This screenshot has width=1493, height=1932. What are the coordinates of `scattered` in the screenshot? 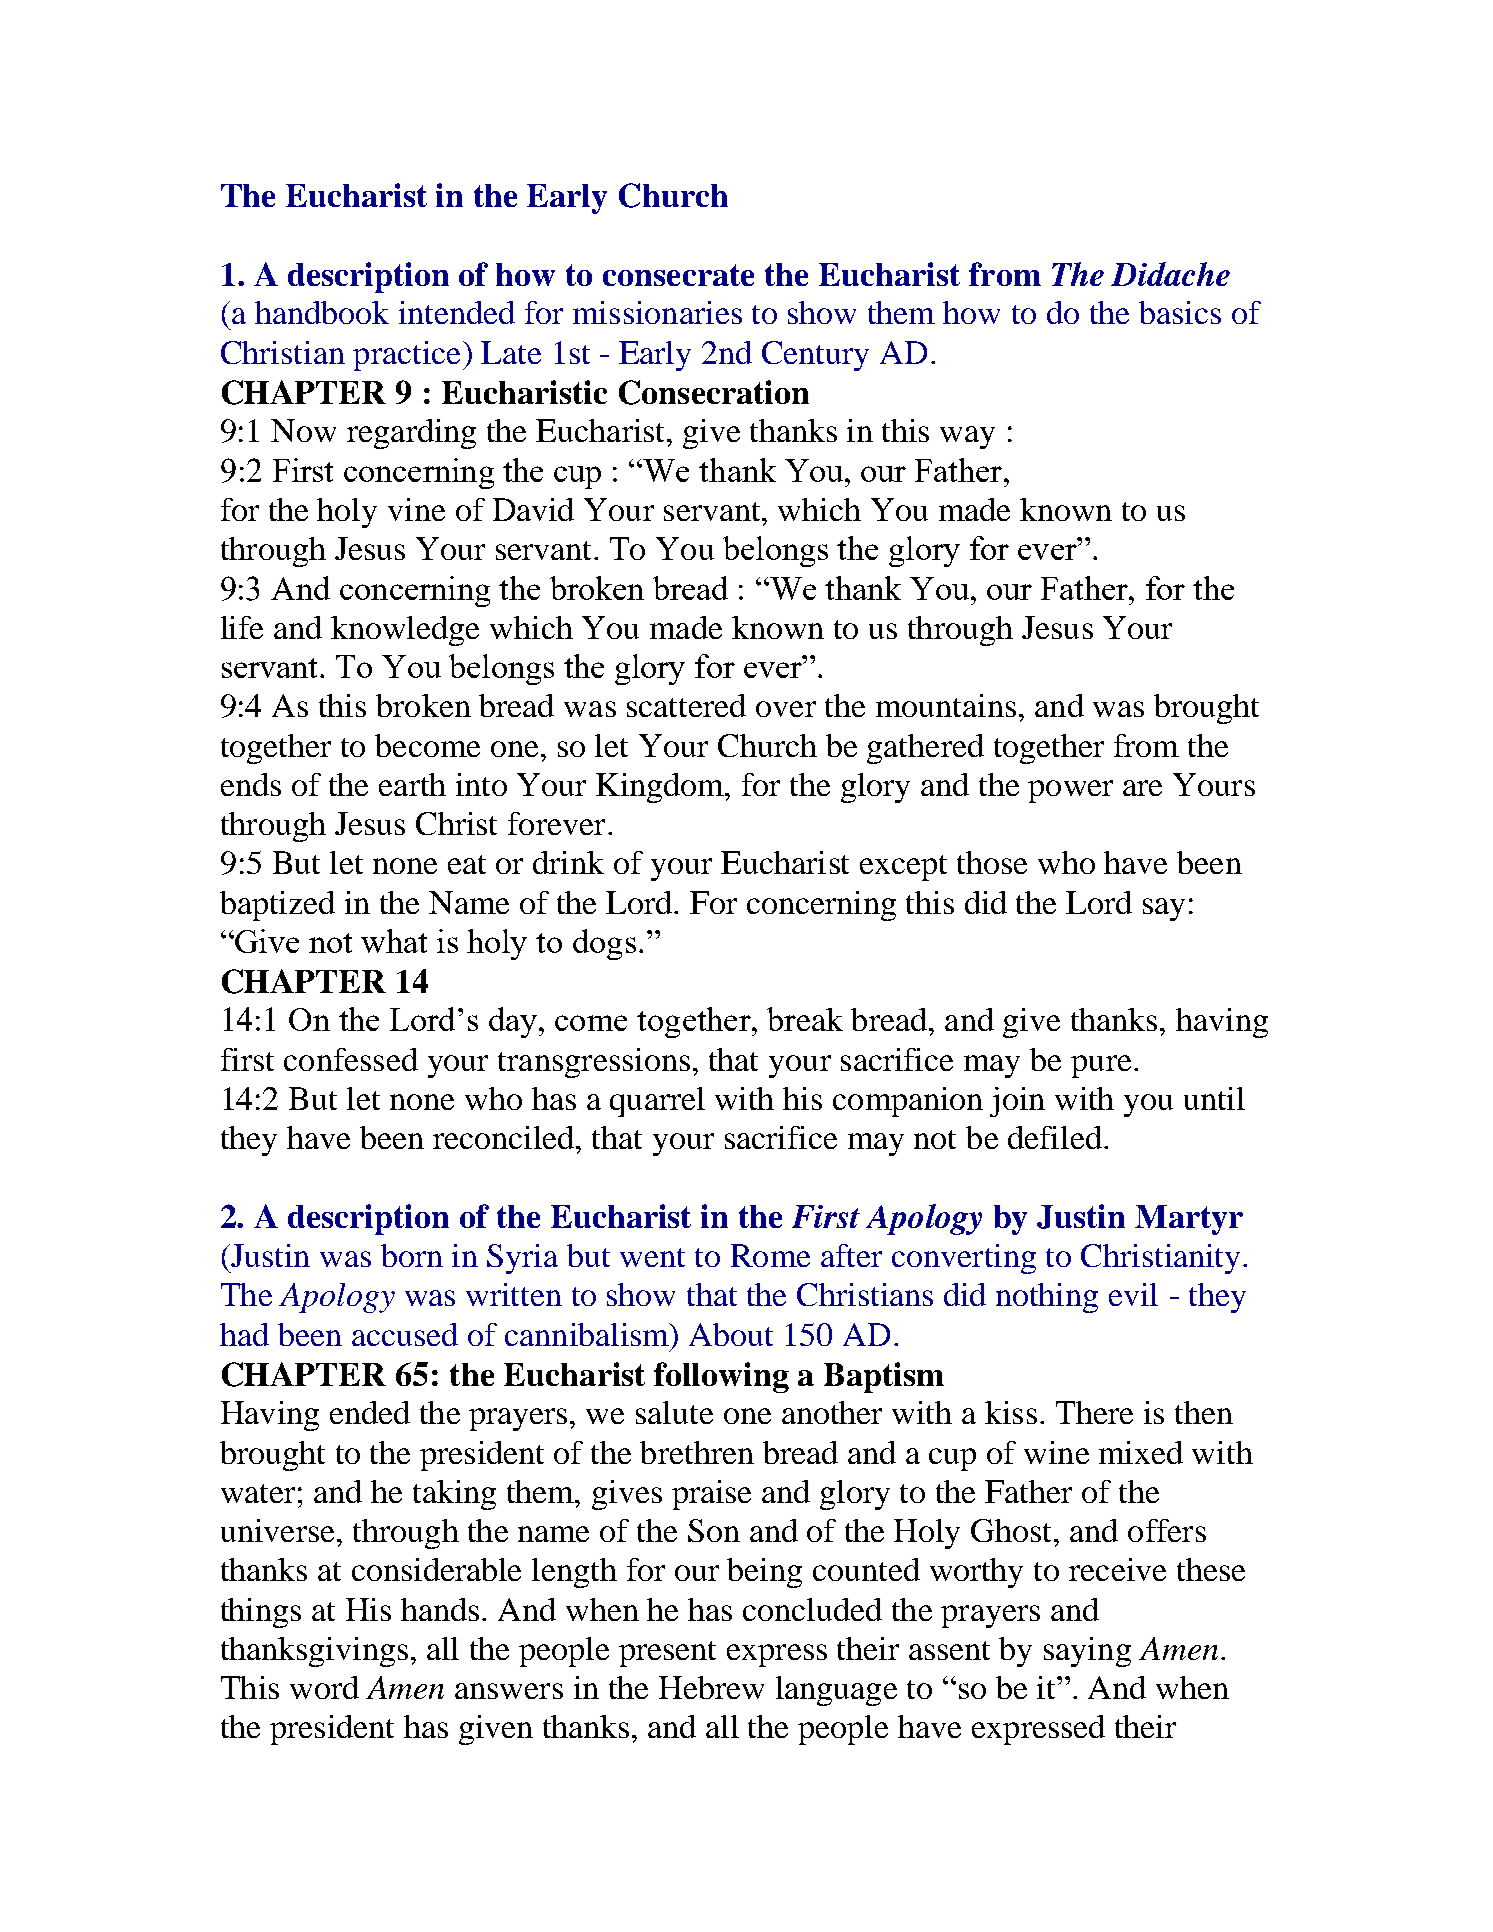 It's located at (686, 705).
